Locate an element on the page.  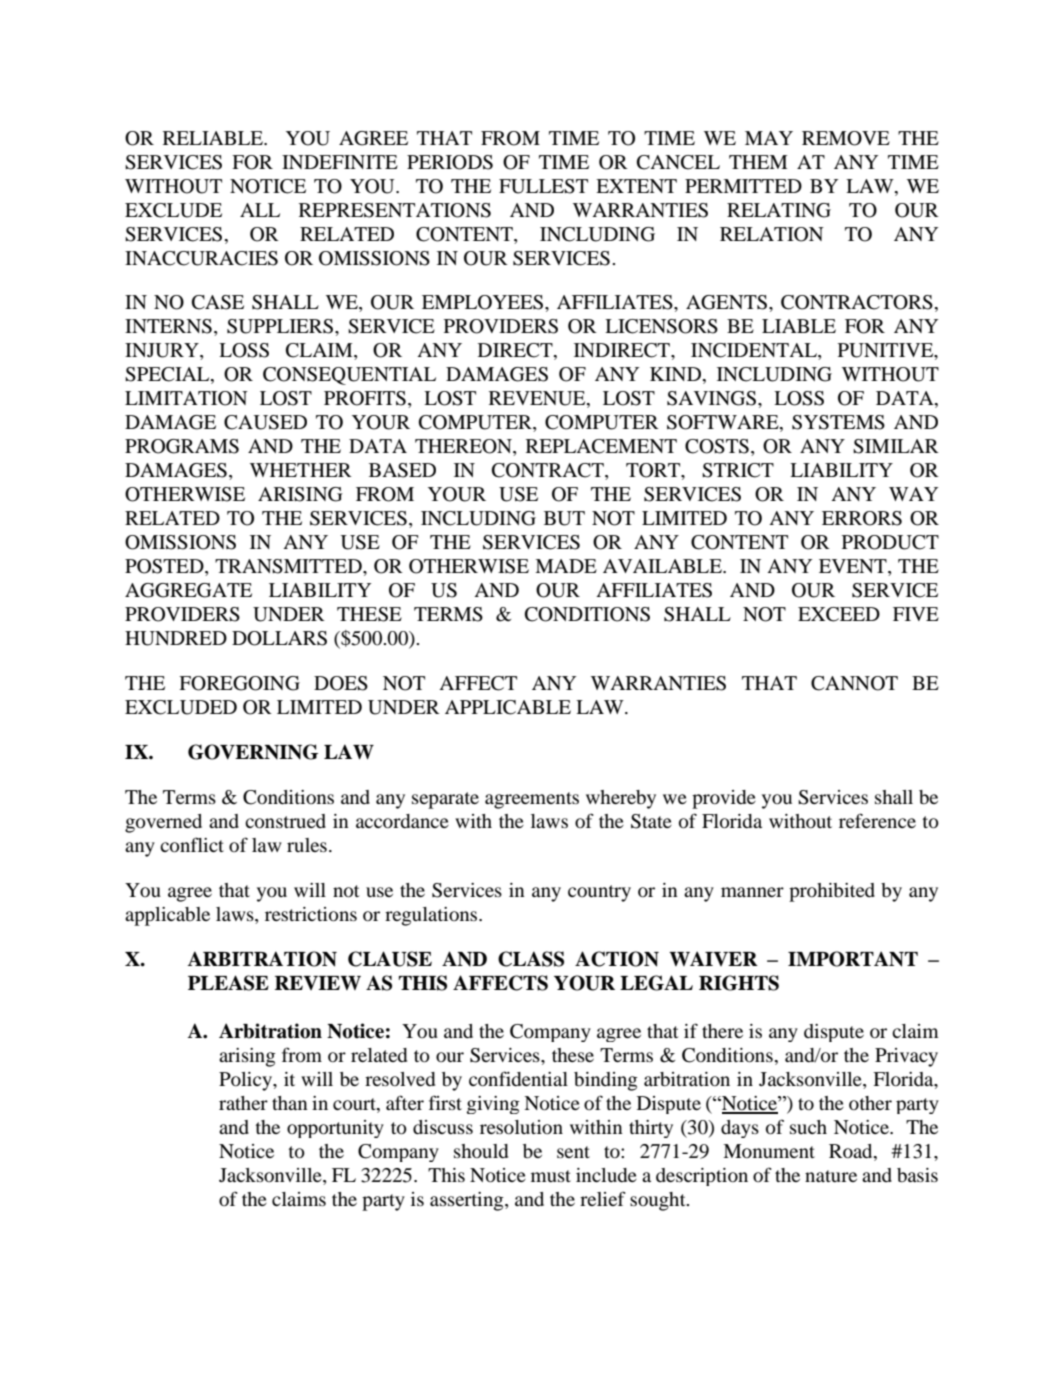
prohibited is located at coordinates (832, 892).
